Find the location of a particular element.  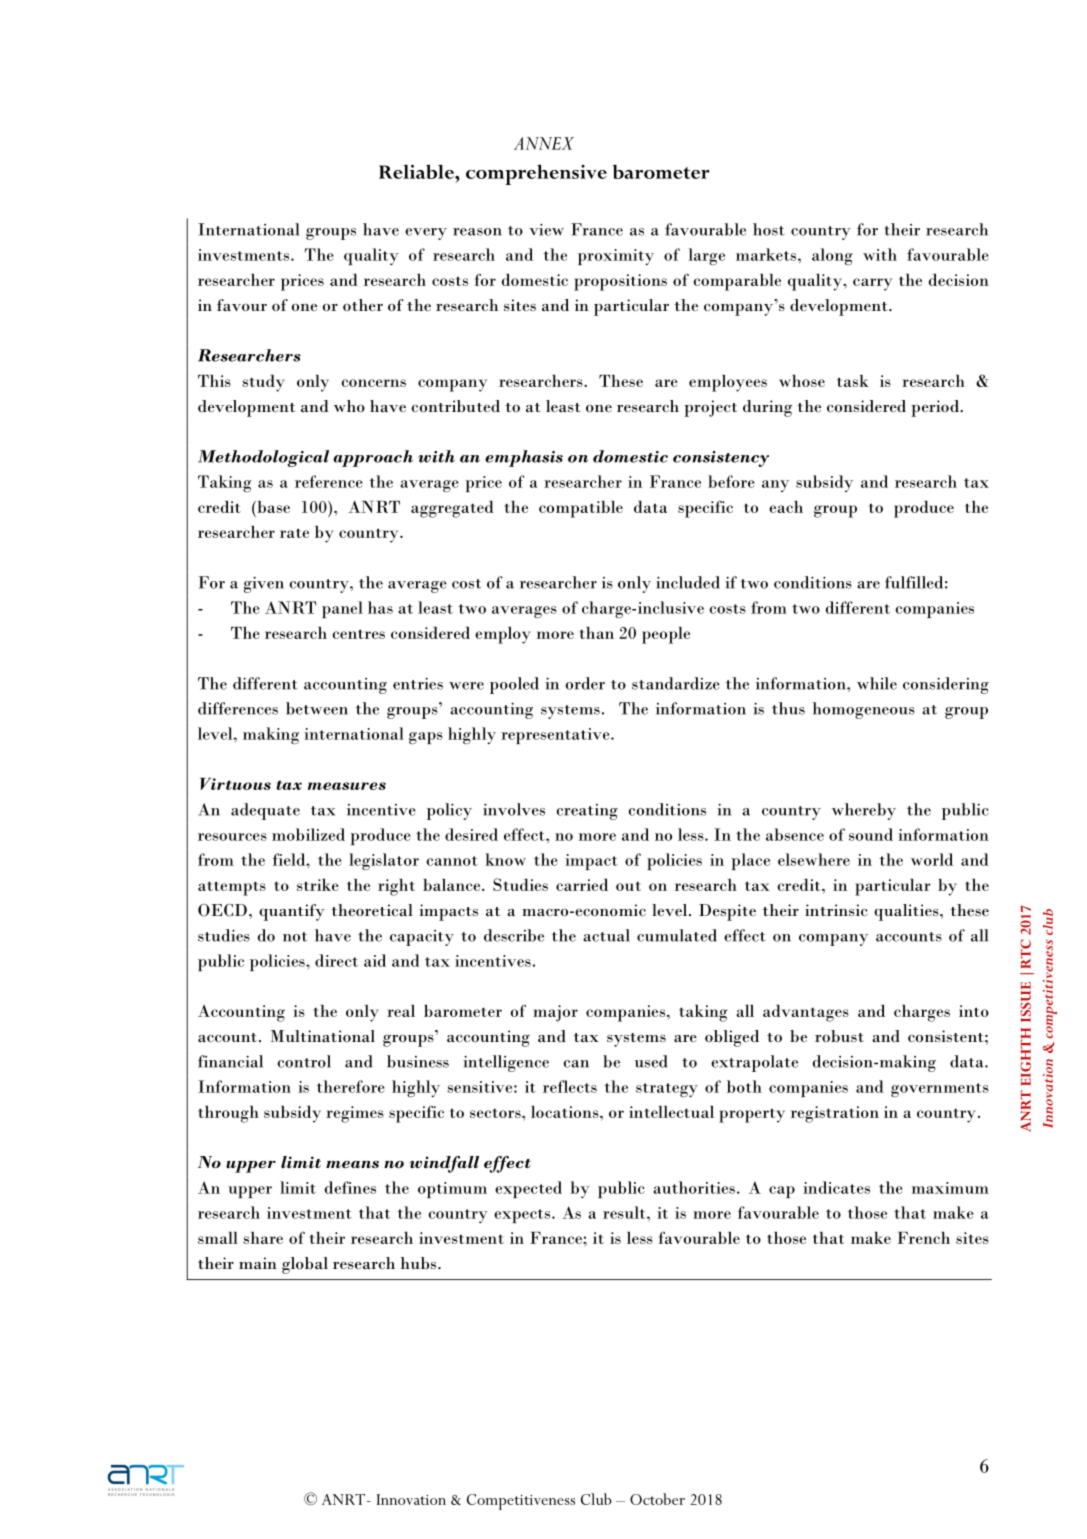

French is located at coordinates (923, 1237).
